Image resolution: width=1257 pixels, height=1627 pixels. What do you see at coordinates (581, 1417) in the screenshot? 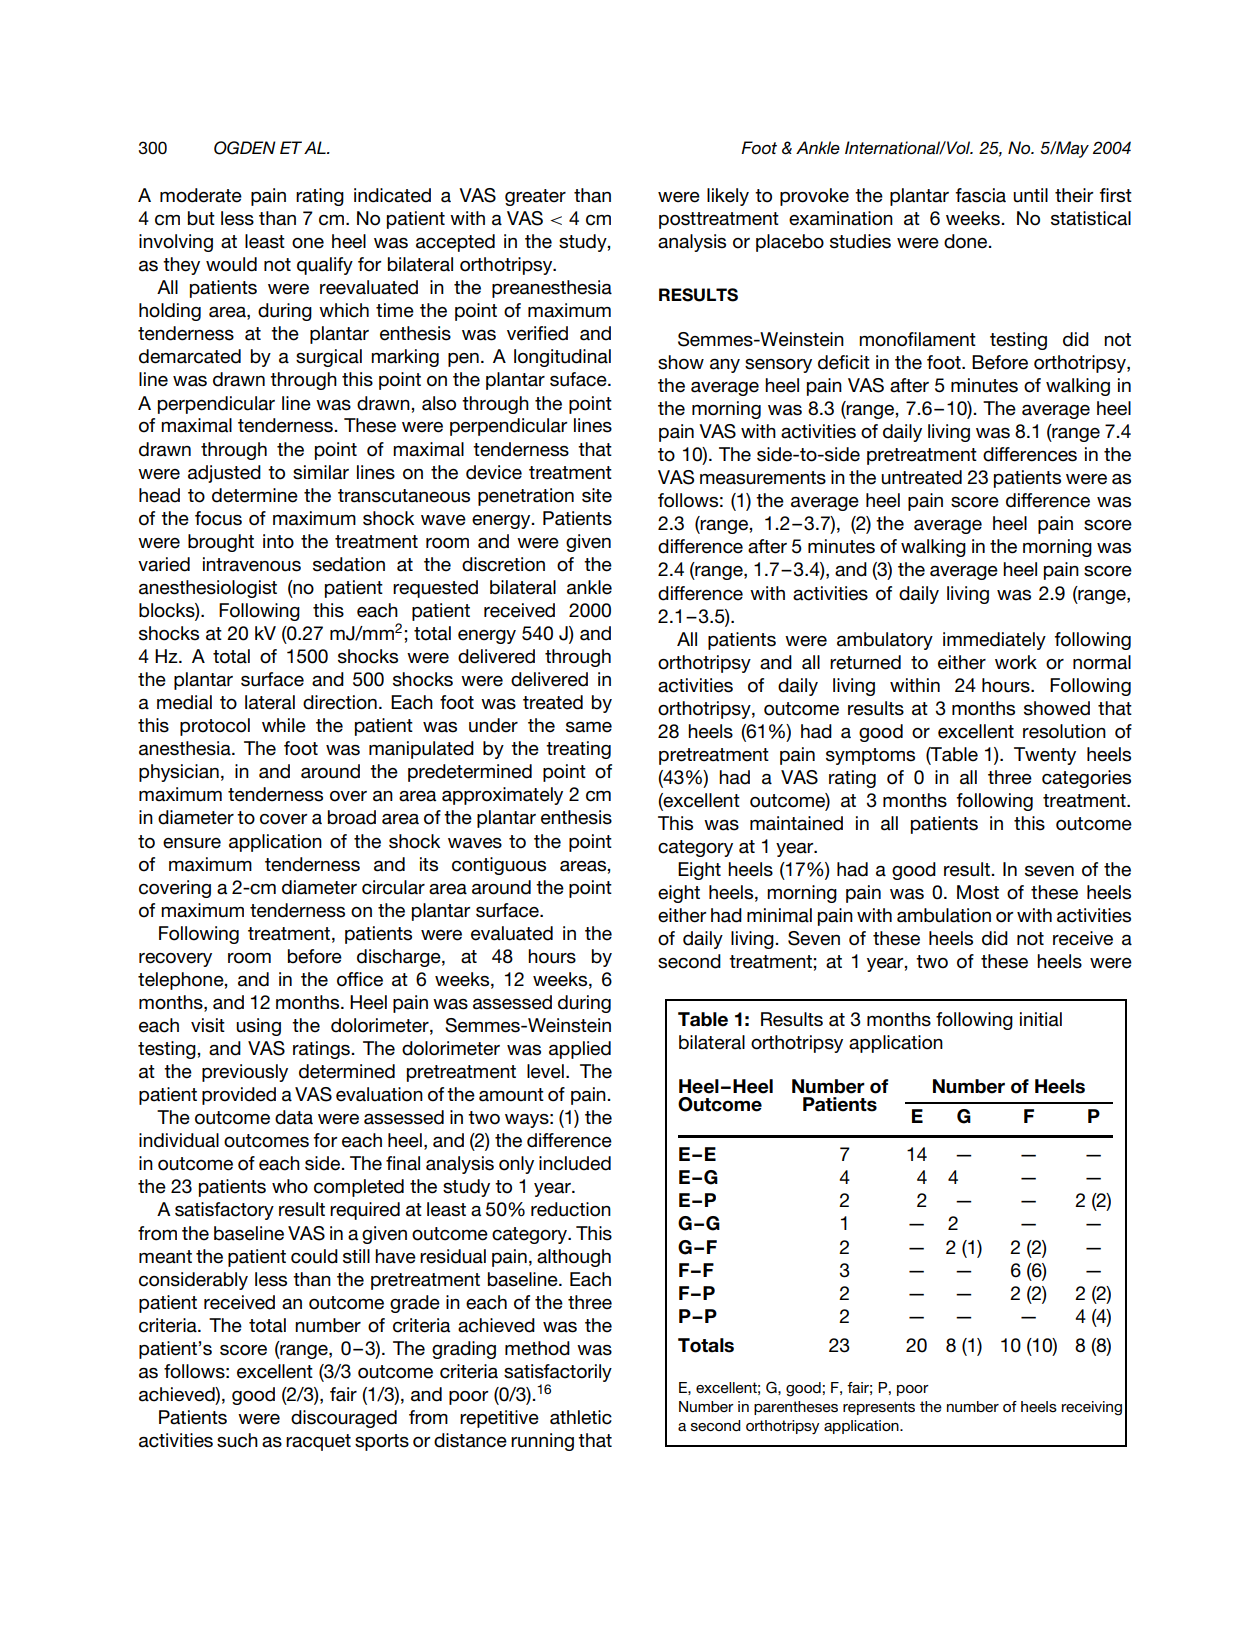
I see `athletic` at bounding box center [581, 1417].
